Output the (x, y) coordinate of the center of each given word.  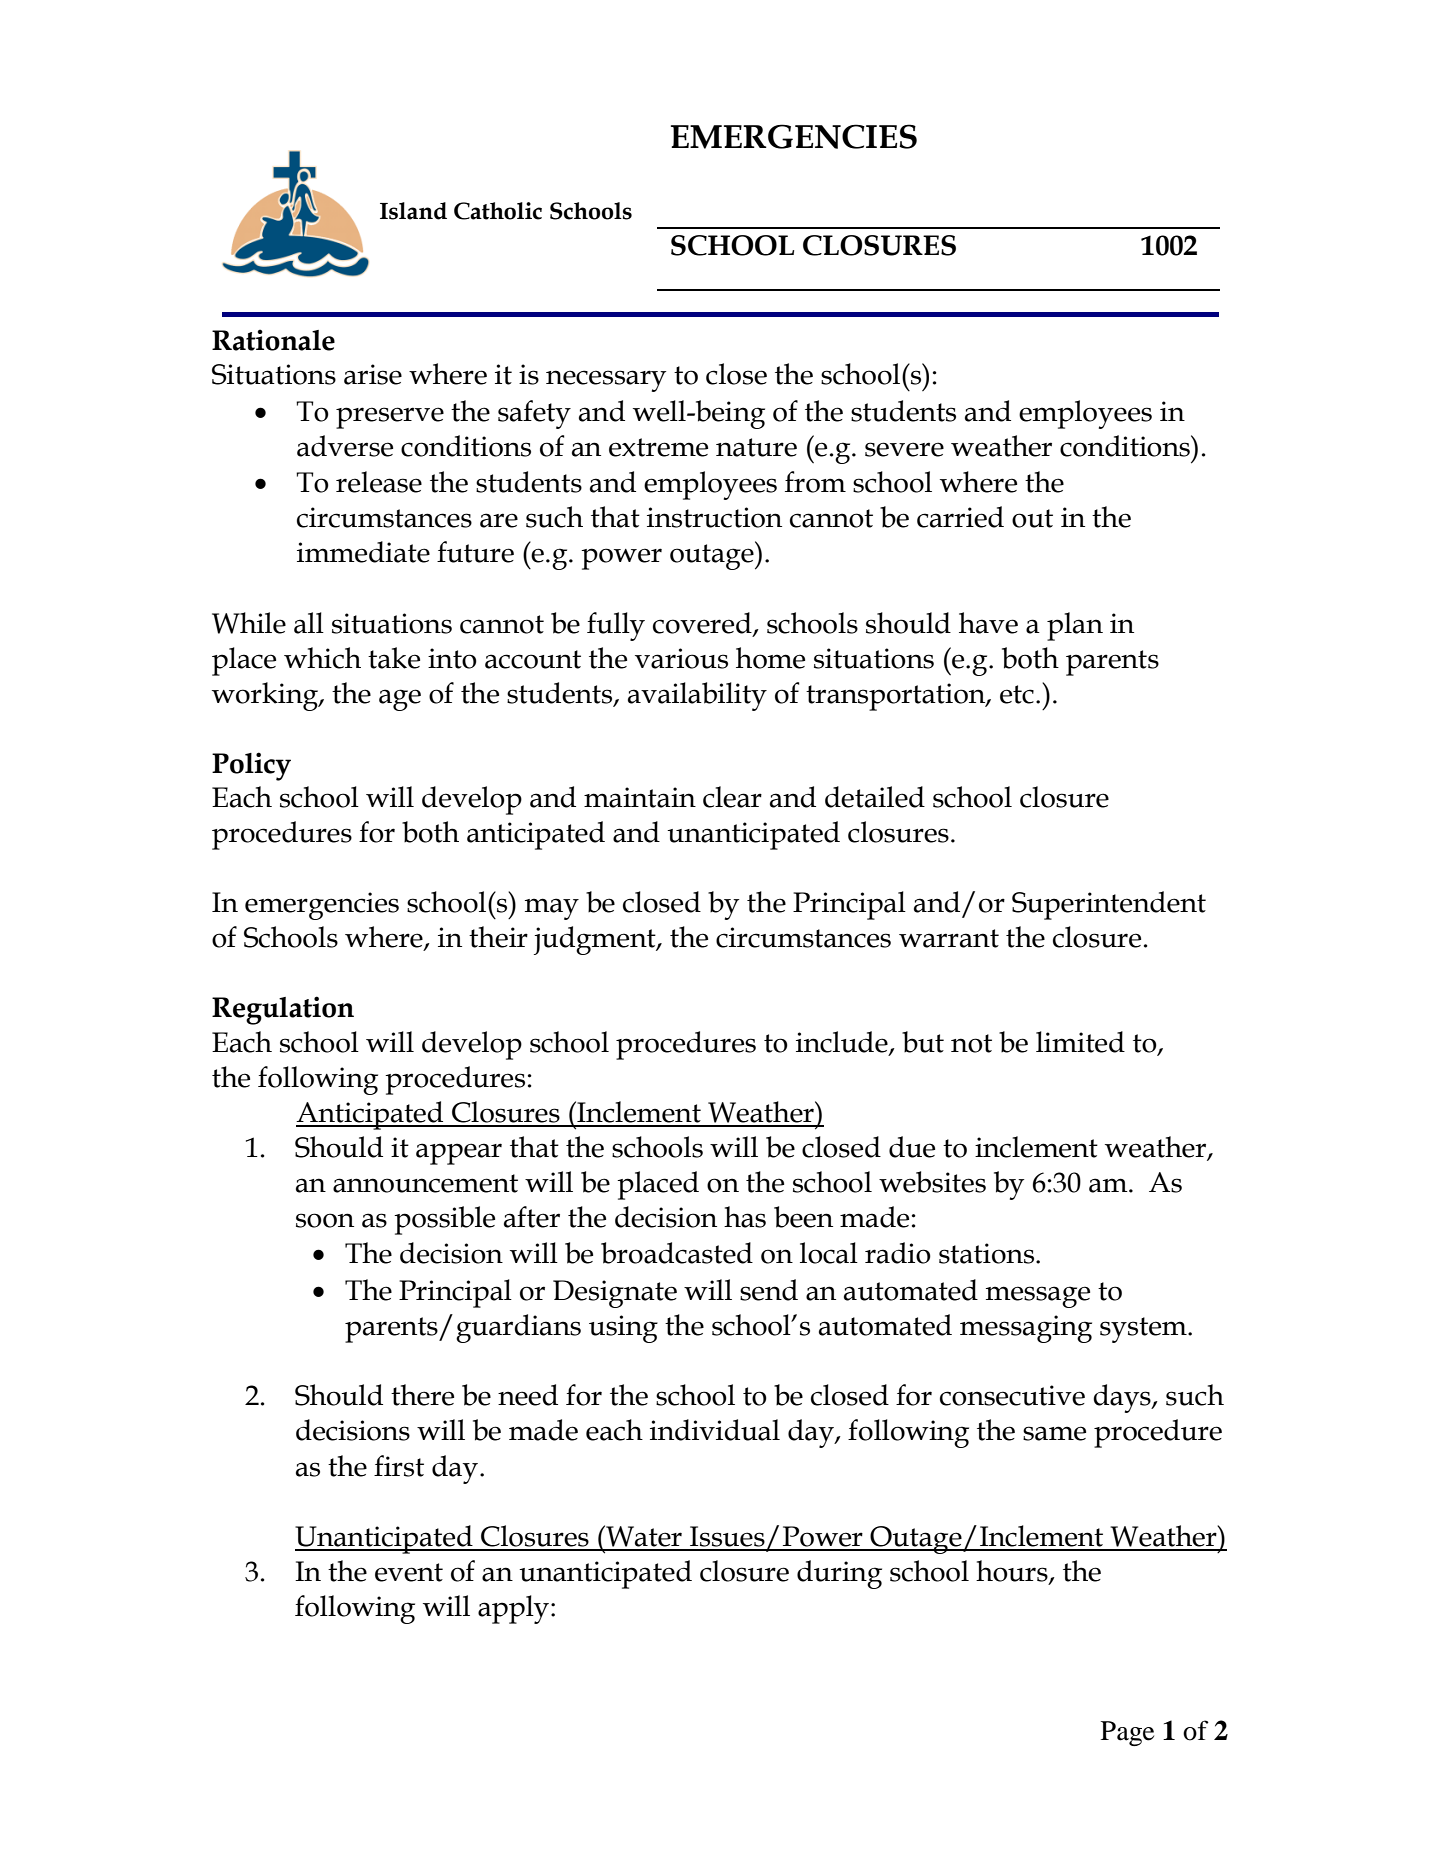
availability (697, 696)
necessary (606, 381)
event (409, 1572)
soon (325, 1220)
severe (904, 449)
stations (988, 1253)
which (322, 658)
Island (413, 211)
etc (1017, 694)
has (745, 1217)
